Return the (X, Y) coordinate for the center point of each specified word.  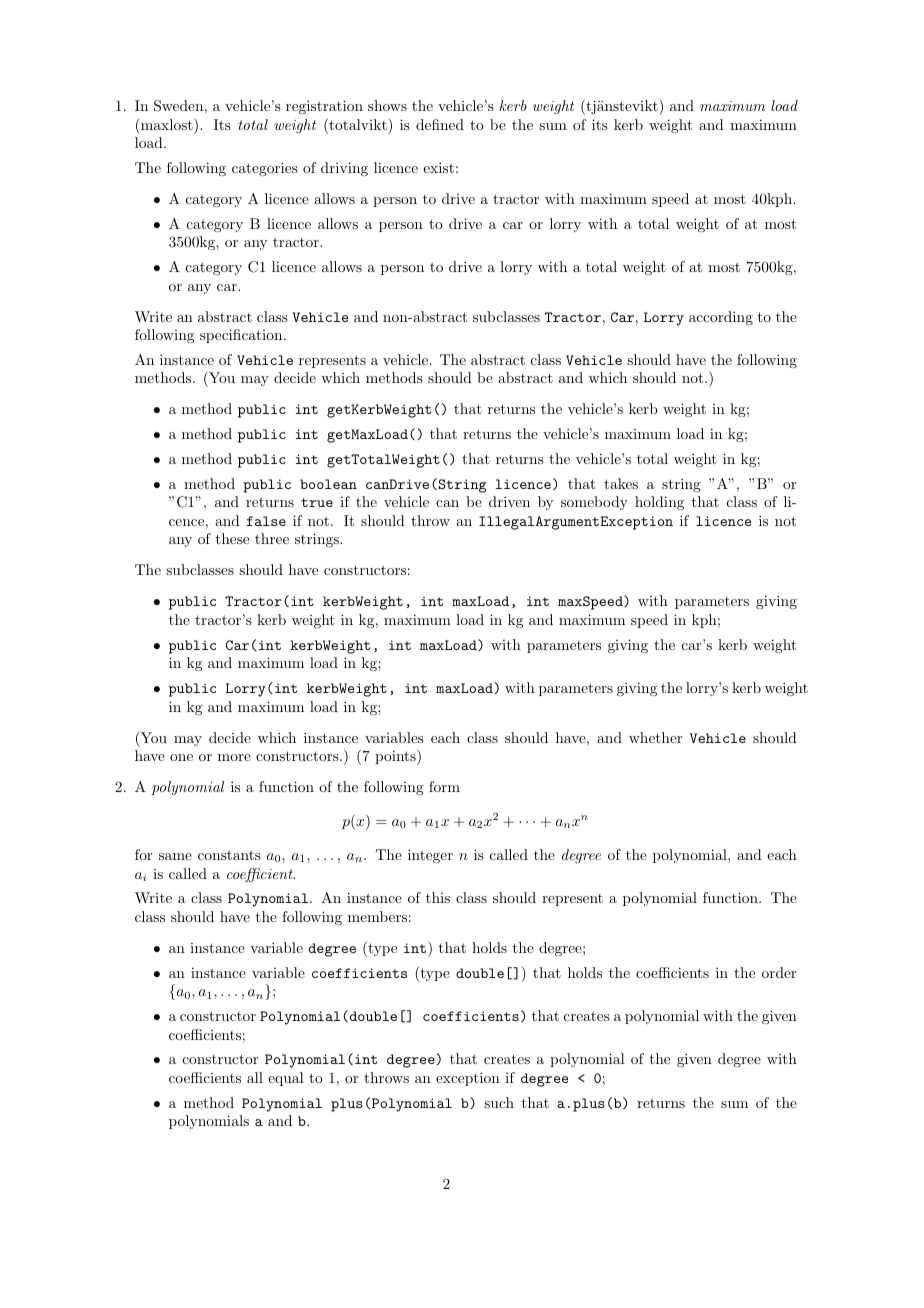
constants (229, 855)
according (721, 318)
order (779, 972)
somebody (594, 503)
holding (659, 503)
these (232, 538)
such (499, 1102)
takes (621, 483)
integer (430, 856)
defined (440, 124)
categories (265, 169)
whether (655, 737)
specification (242, 336)
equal (286, 1079)
